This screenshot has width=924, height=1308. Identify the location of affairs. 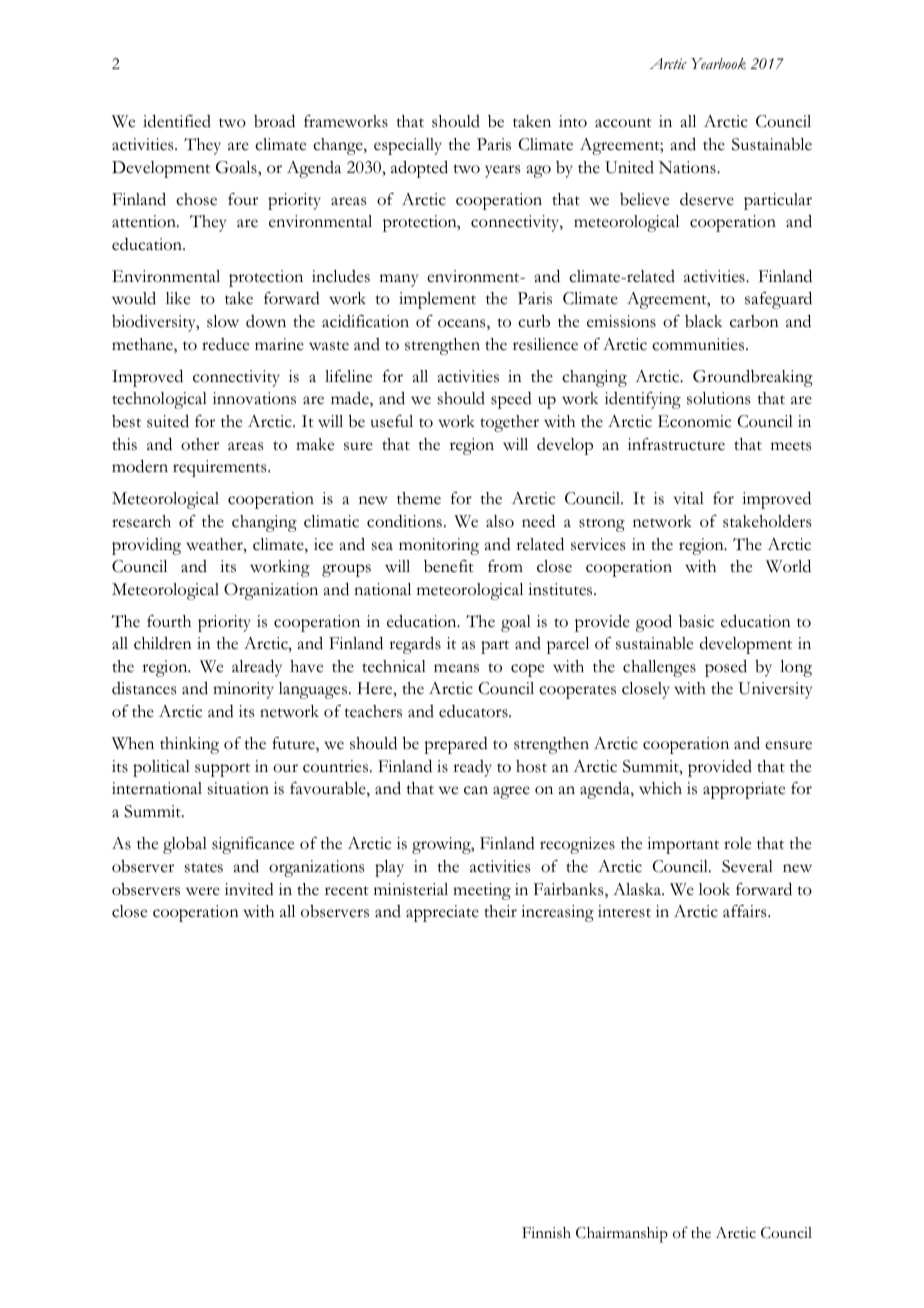
(746, 911).
